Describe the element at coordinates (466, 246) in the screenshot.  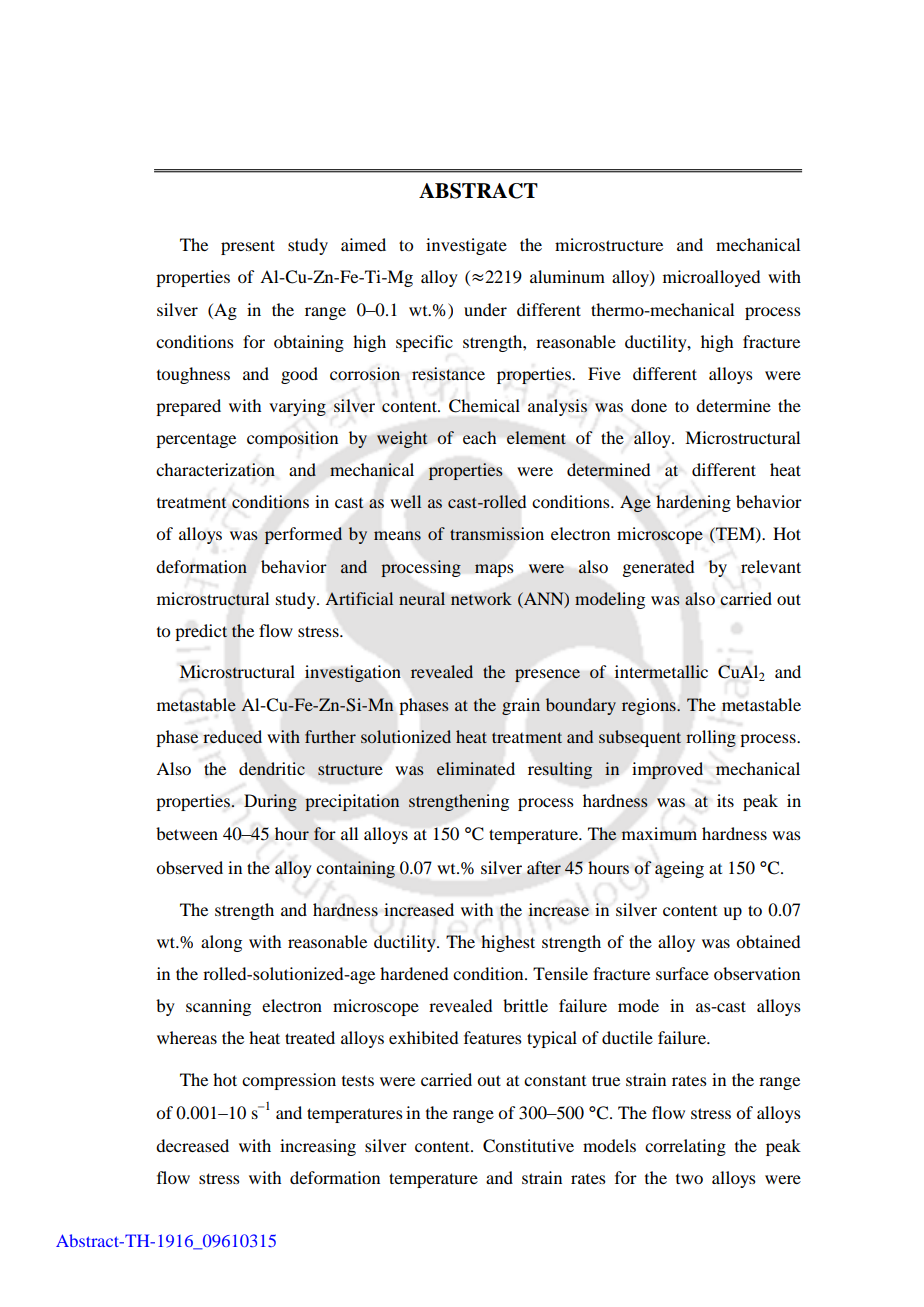
I see `investigate` at that location.
